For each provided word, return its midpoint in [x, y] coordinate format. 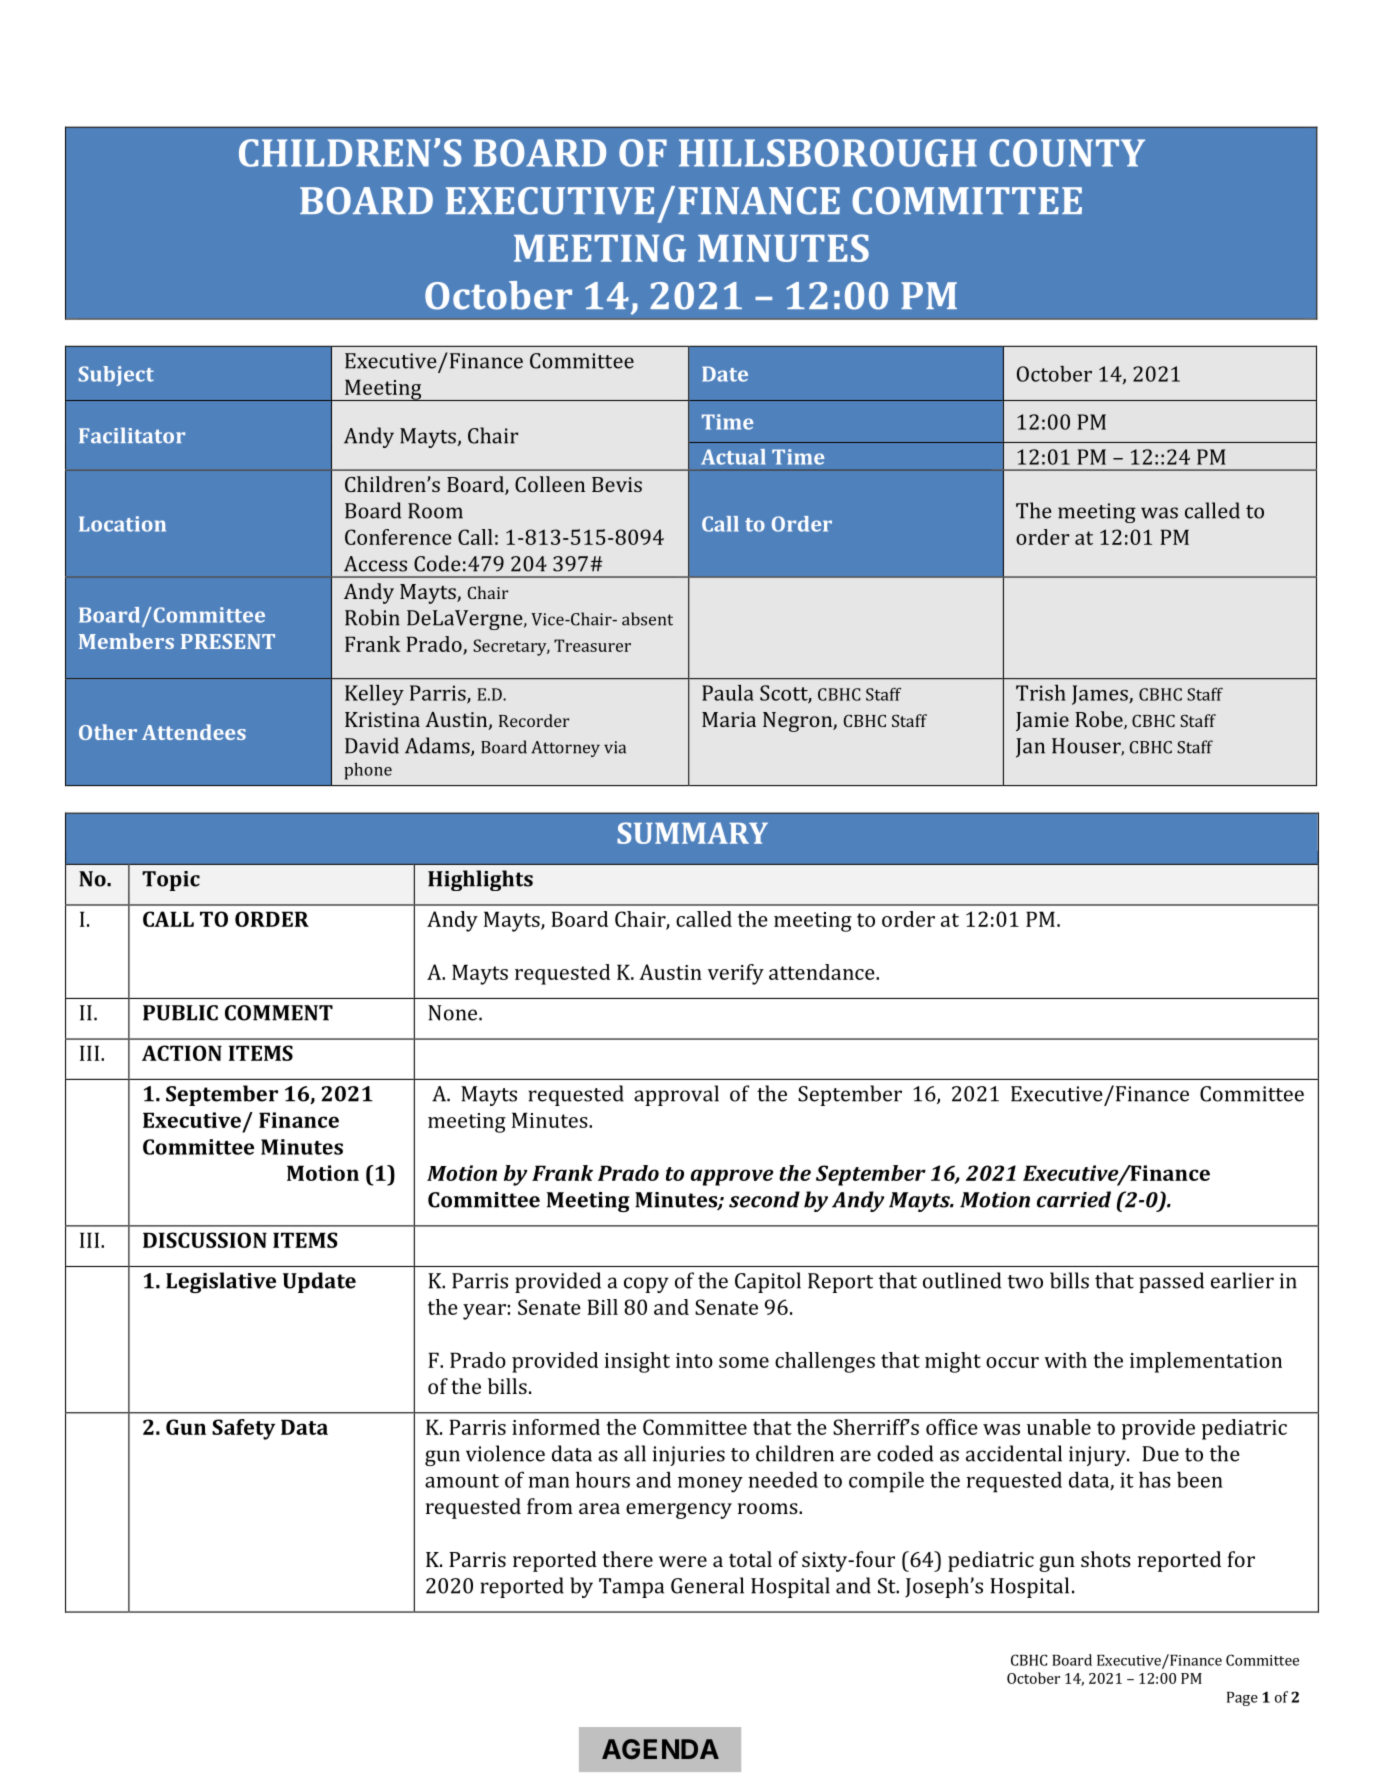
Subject [116, 376]
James [1101, 695]
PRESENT [228, 641]
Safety [243, 1429]
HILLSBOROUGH [828, 153]
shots [1106, 1559]
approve [732, 1177]
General [707, 1585]
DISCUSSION [205, 1240]
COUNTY [1067, 153]
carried [1074, 1199]
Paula [728, 693]
